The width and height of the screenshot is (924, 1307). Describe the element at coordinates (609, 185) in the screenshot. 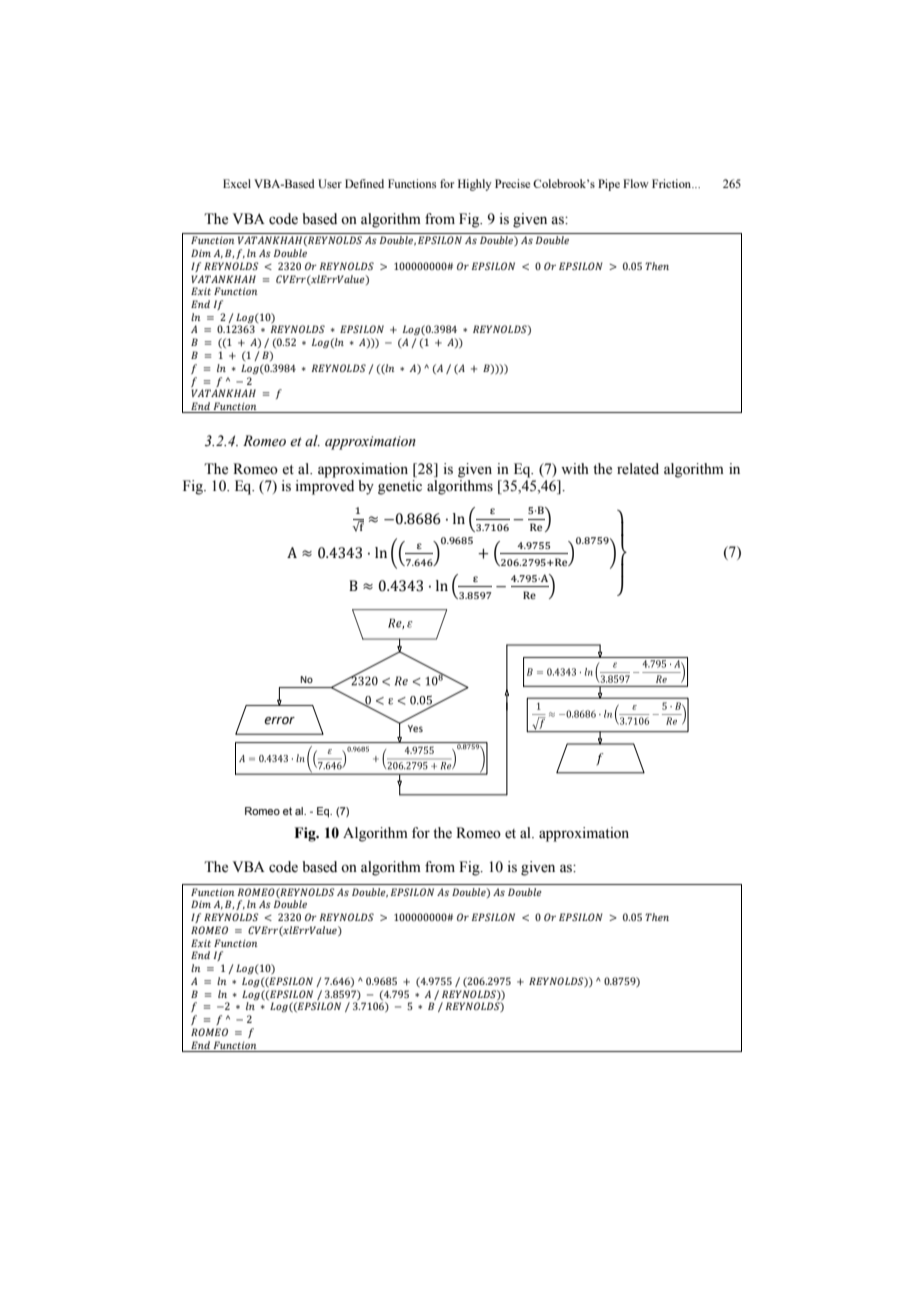

I see `Pipe` at that location.
